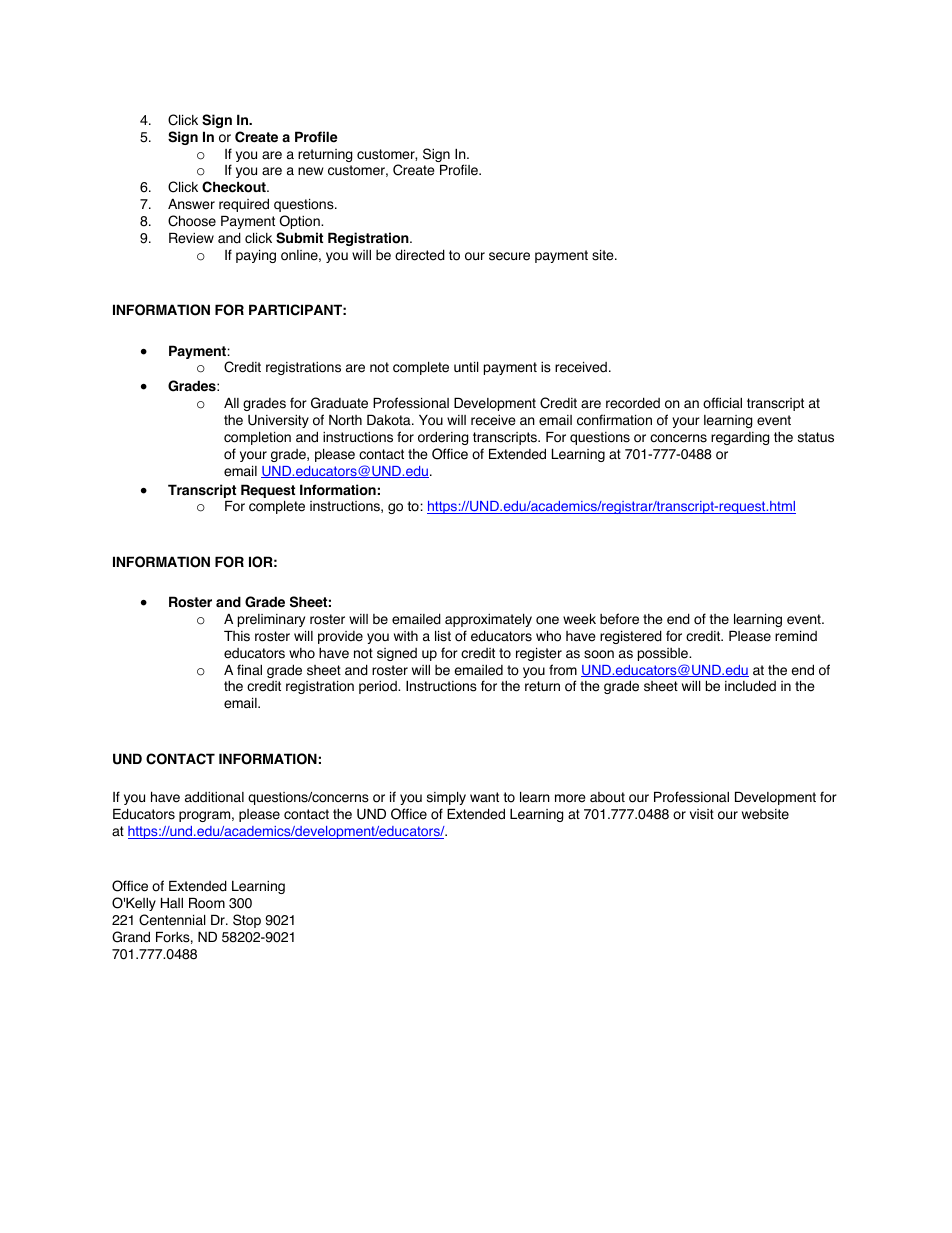  Describe the element at coordinates (271, 620) in the document. I see `preliminary` at that location.
